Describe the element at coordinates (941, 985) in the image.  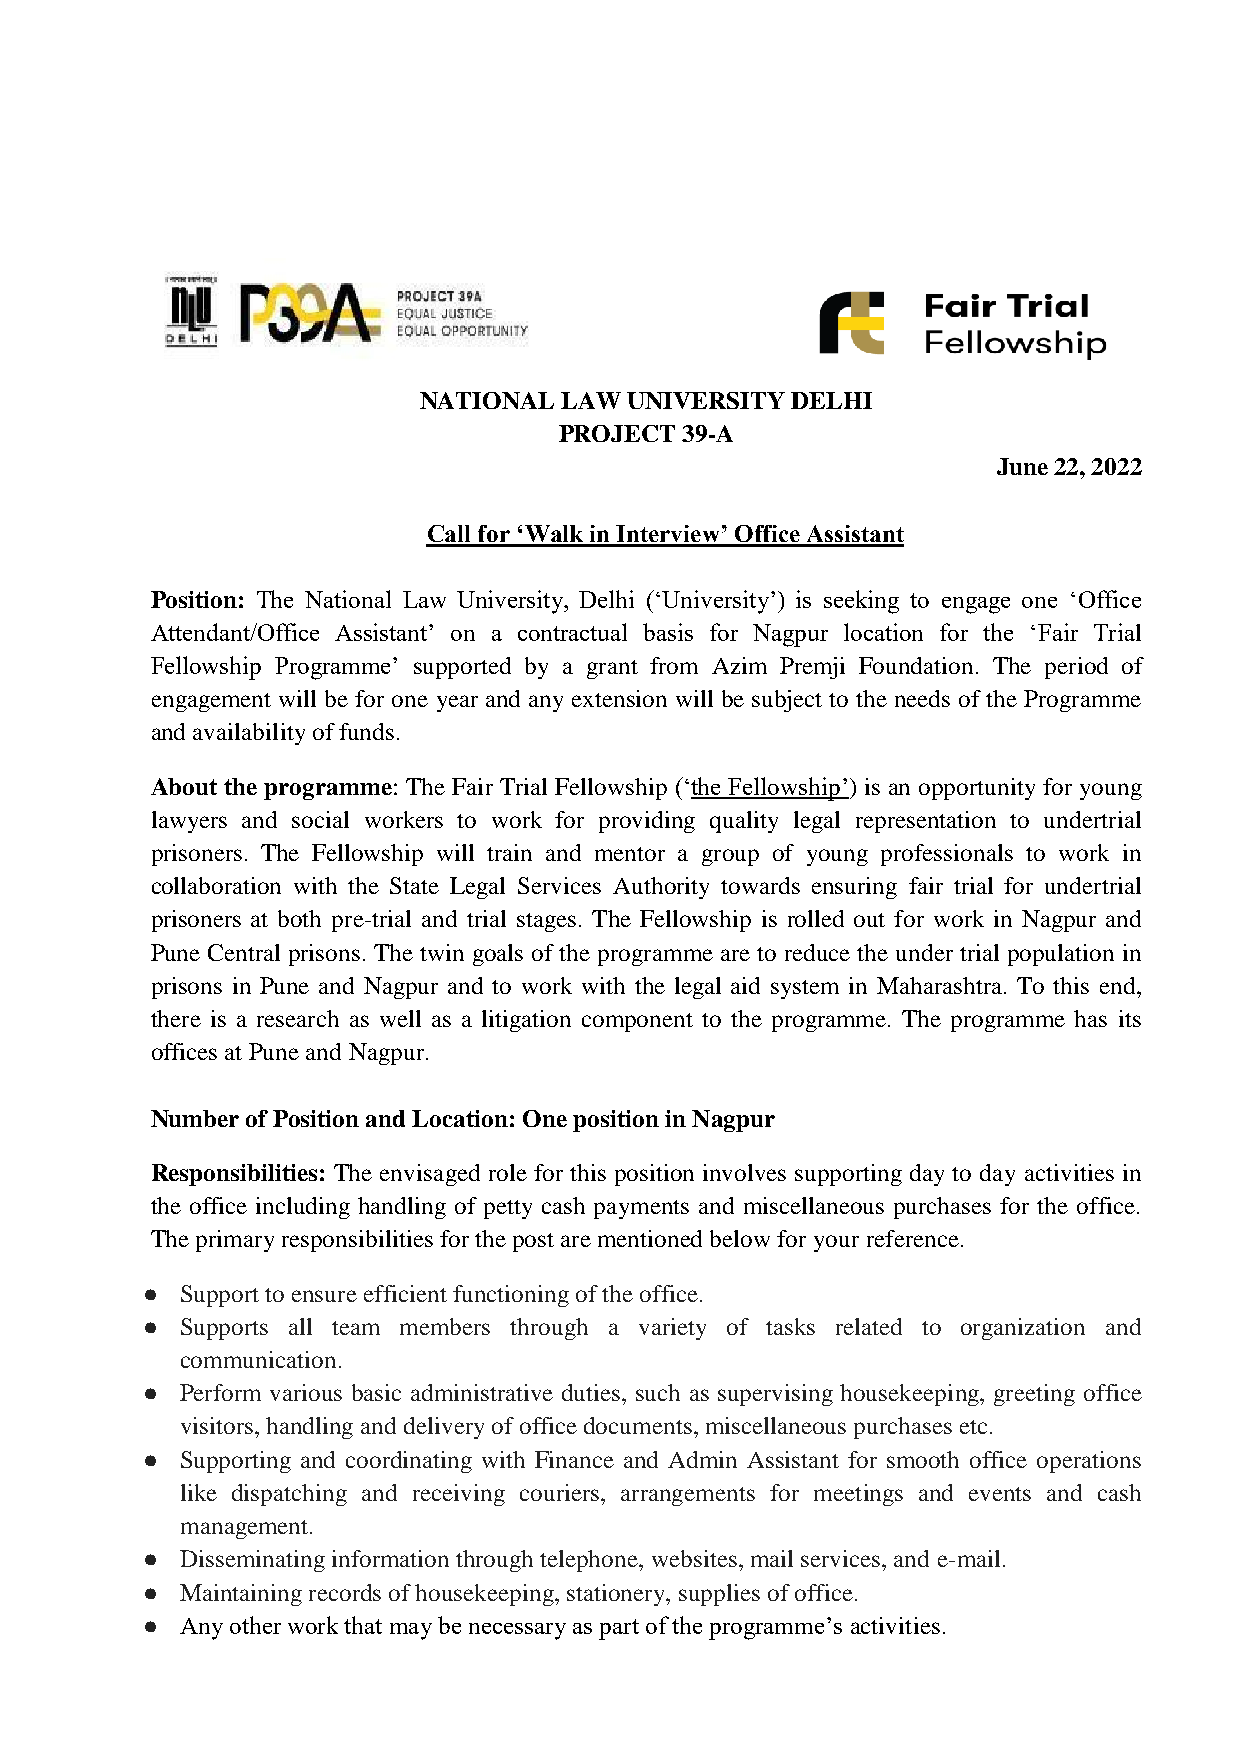
I see `Maharashtra` at that location.
